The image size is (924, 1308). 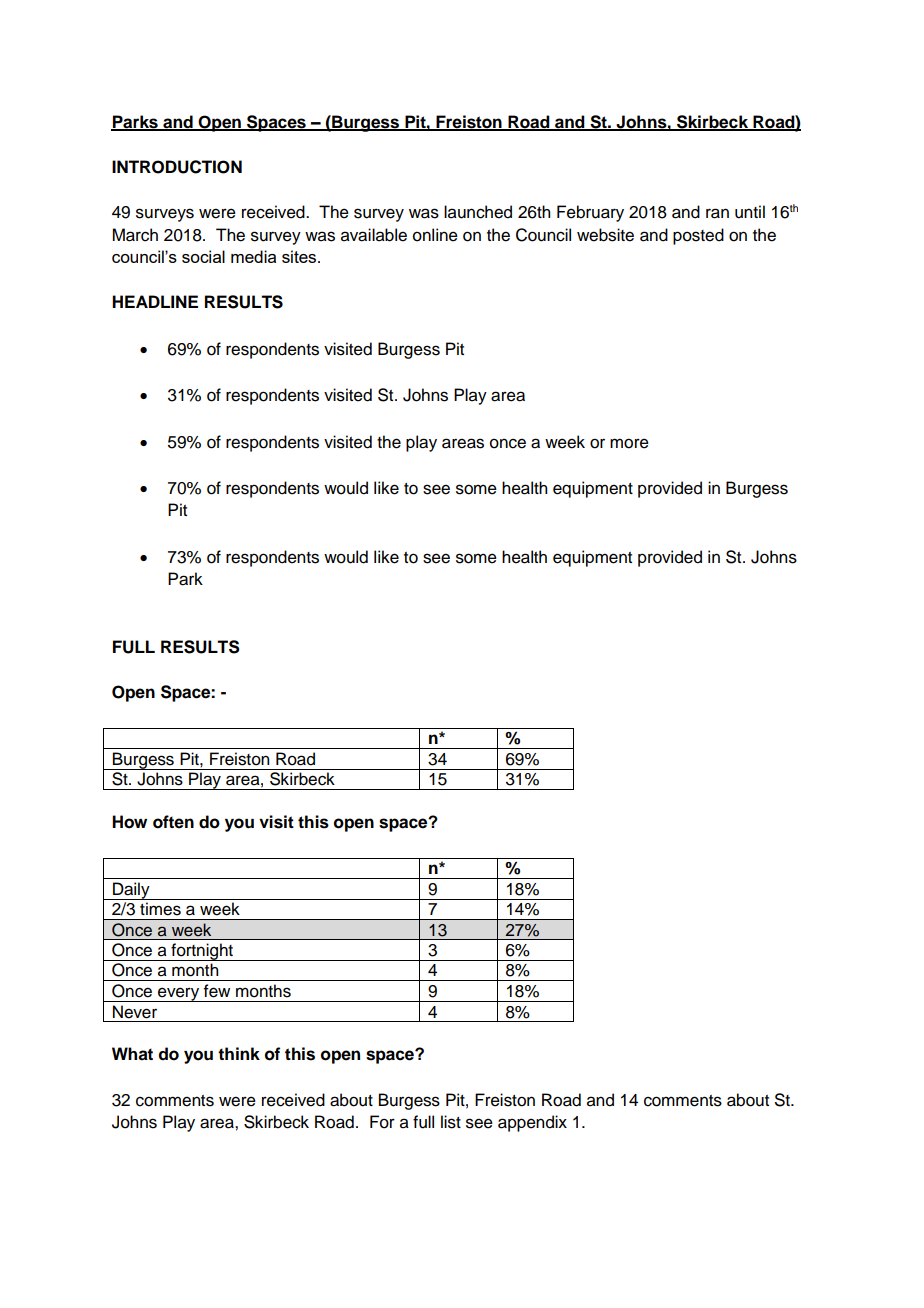 I want to click on often, so click(x=173, y=822).
